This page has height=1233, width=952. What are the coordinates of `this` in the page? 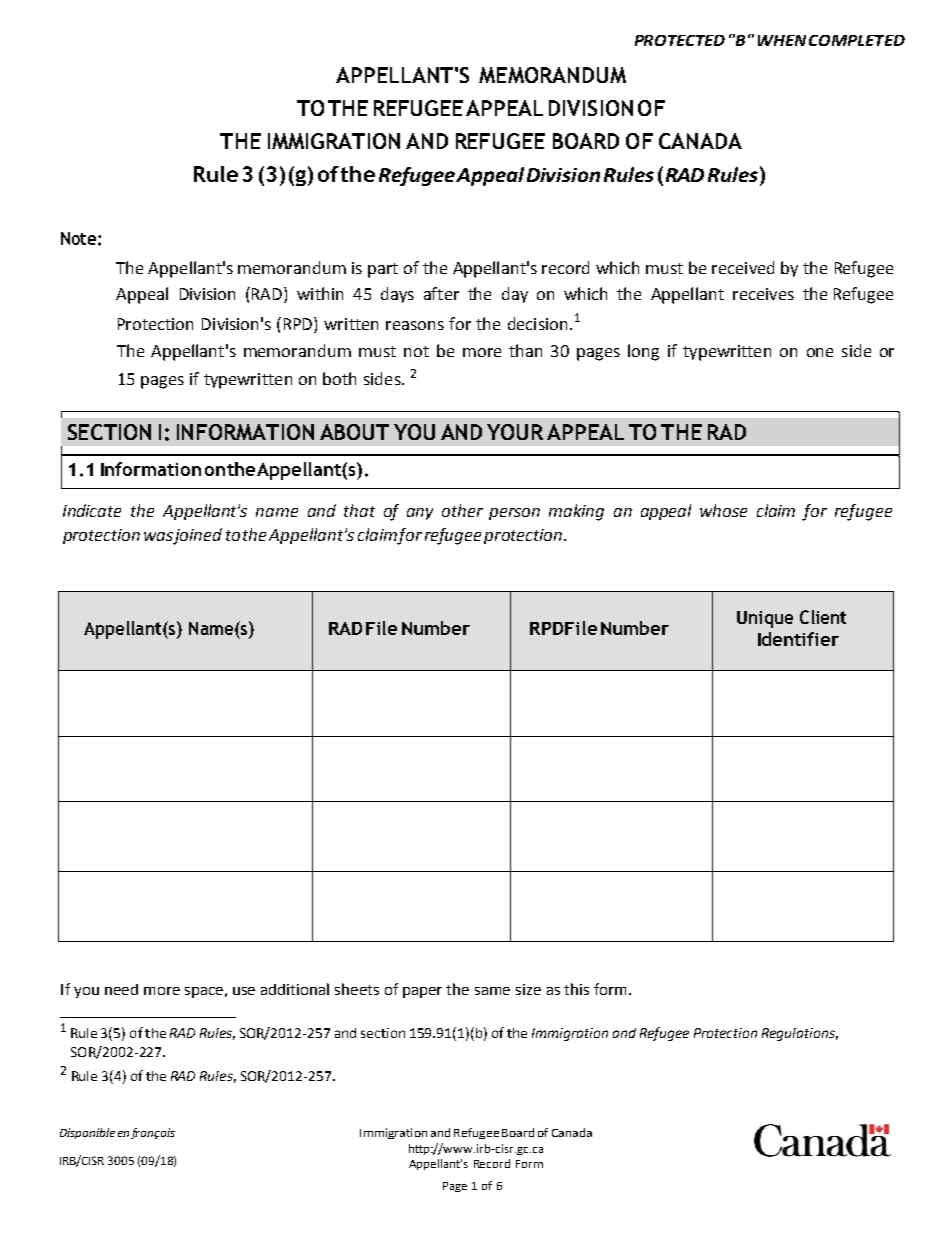 It's located at (576, 989).
